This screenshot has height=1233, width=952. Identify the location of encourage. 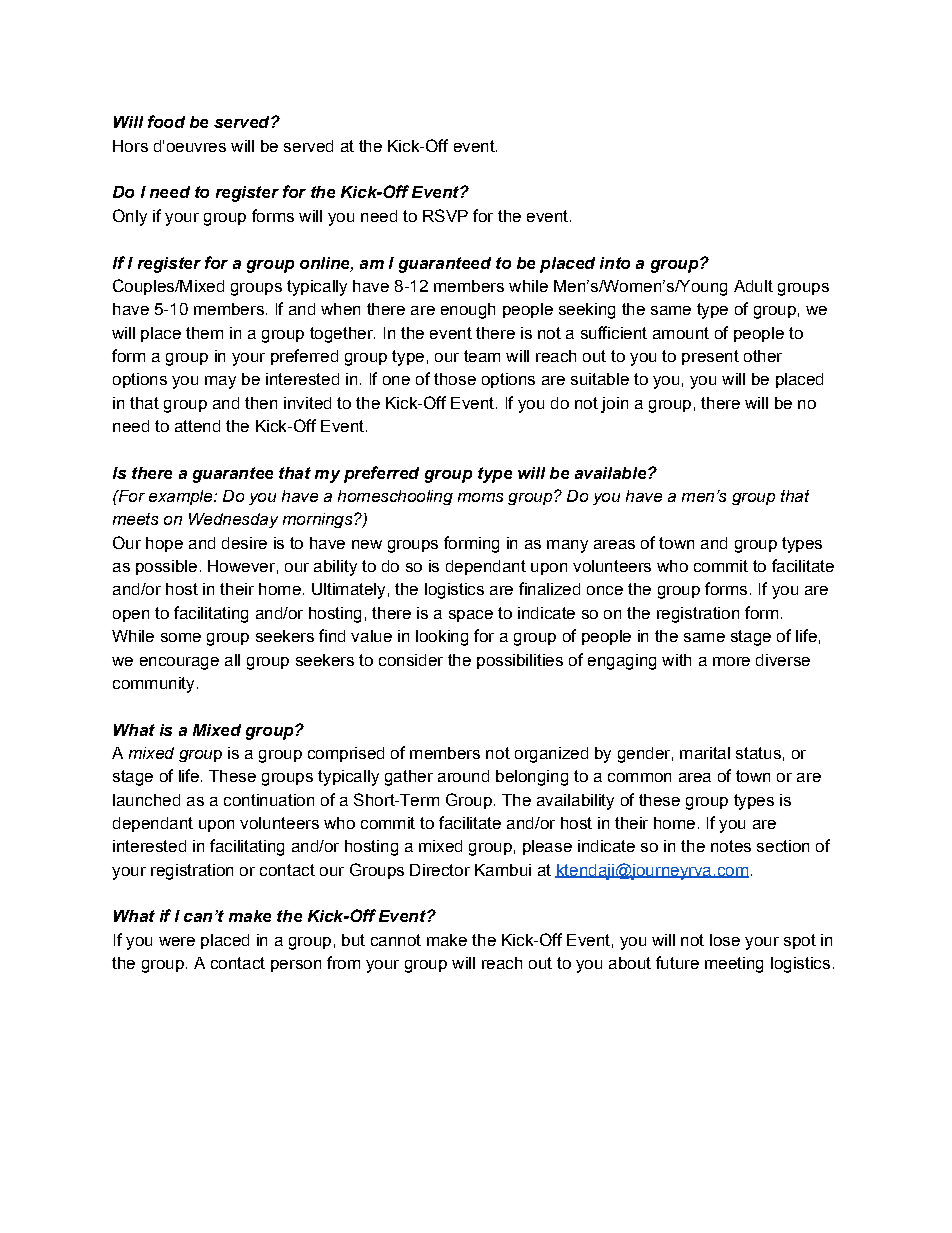
(179, 663).
